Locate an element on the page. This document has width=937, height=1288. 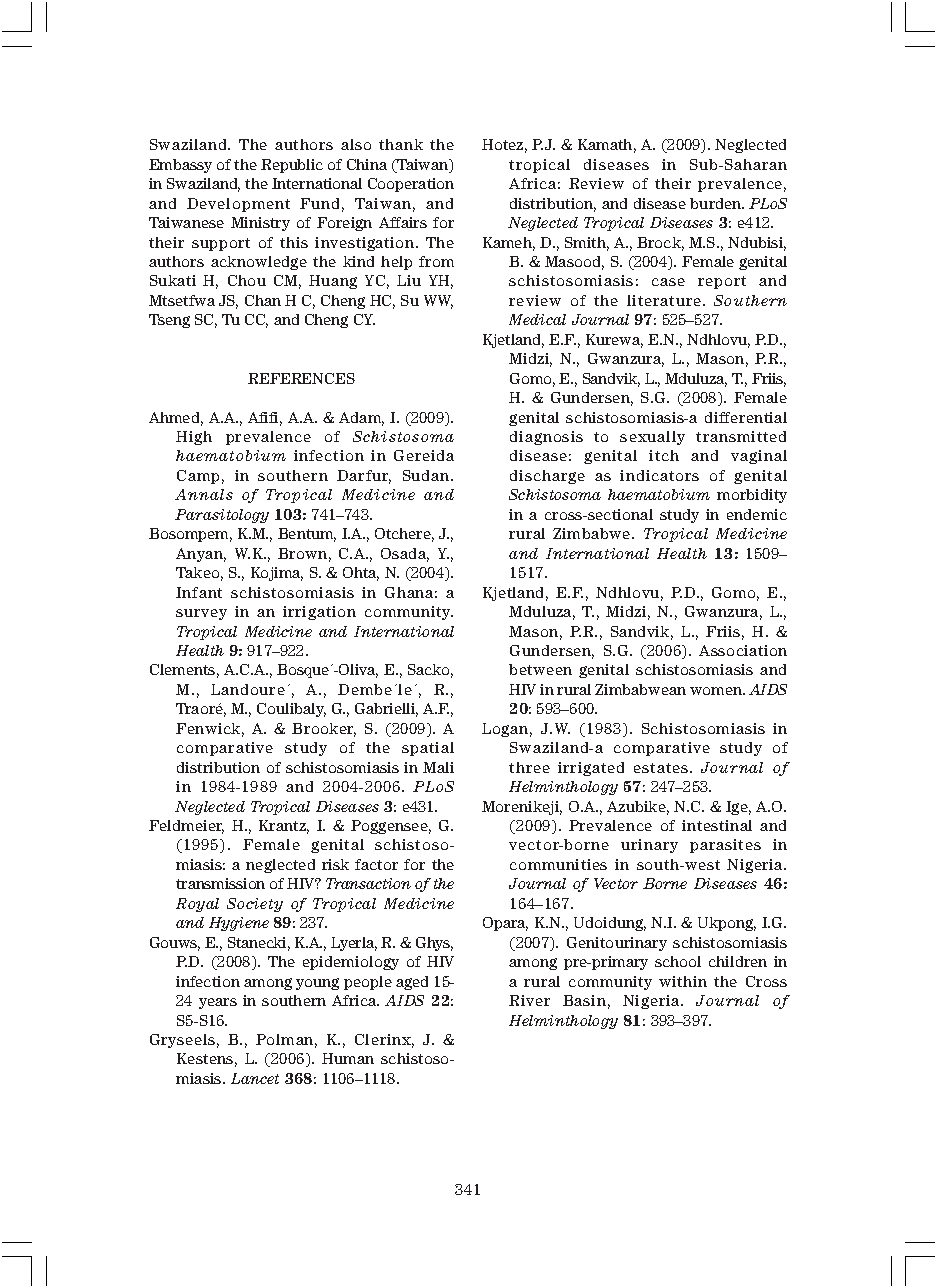
Ohta is located at coordinates (361, 574).
